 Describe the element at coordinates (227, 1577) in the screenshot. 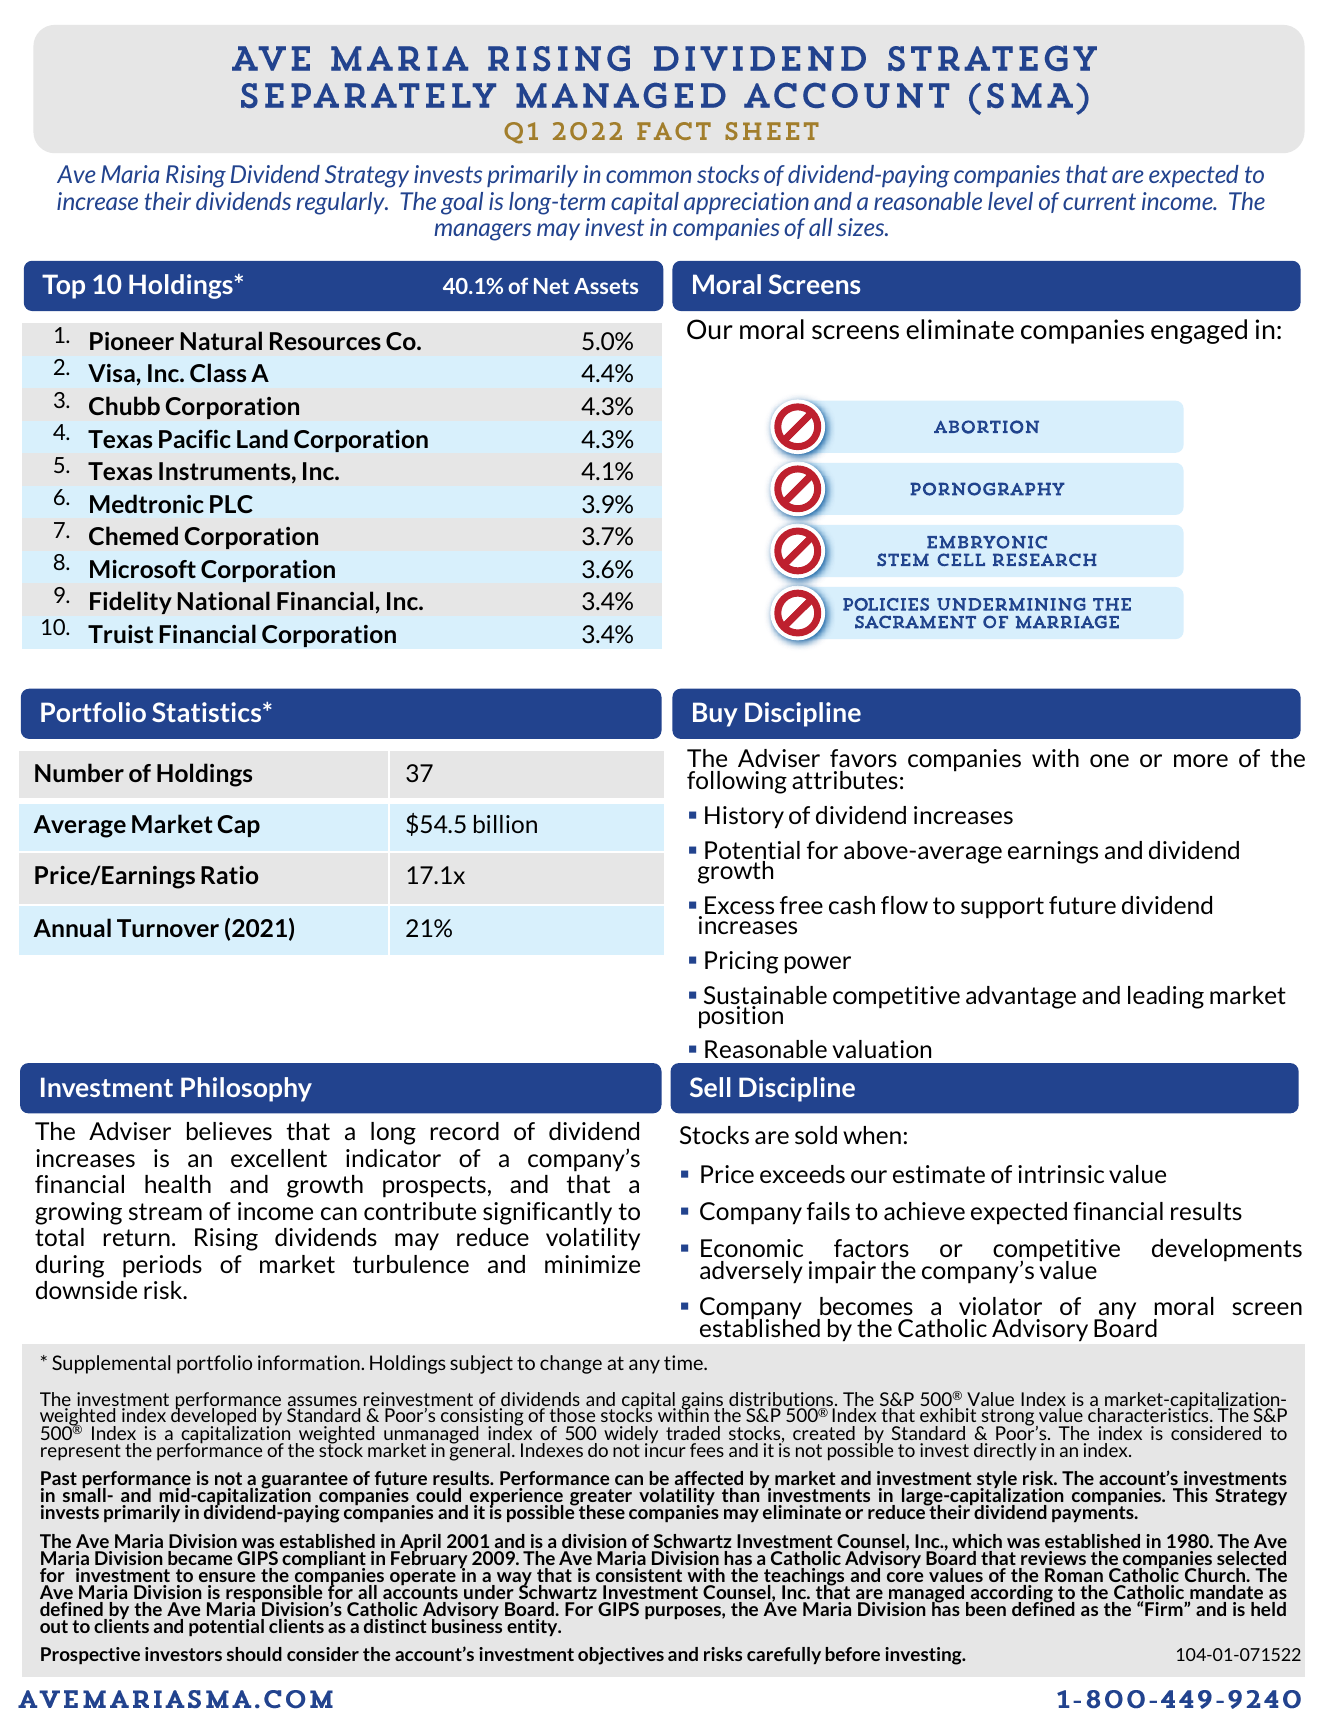

I see `ensure` at that location.
